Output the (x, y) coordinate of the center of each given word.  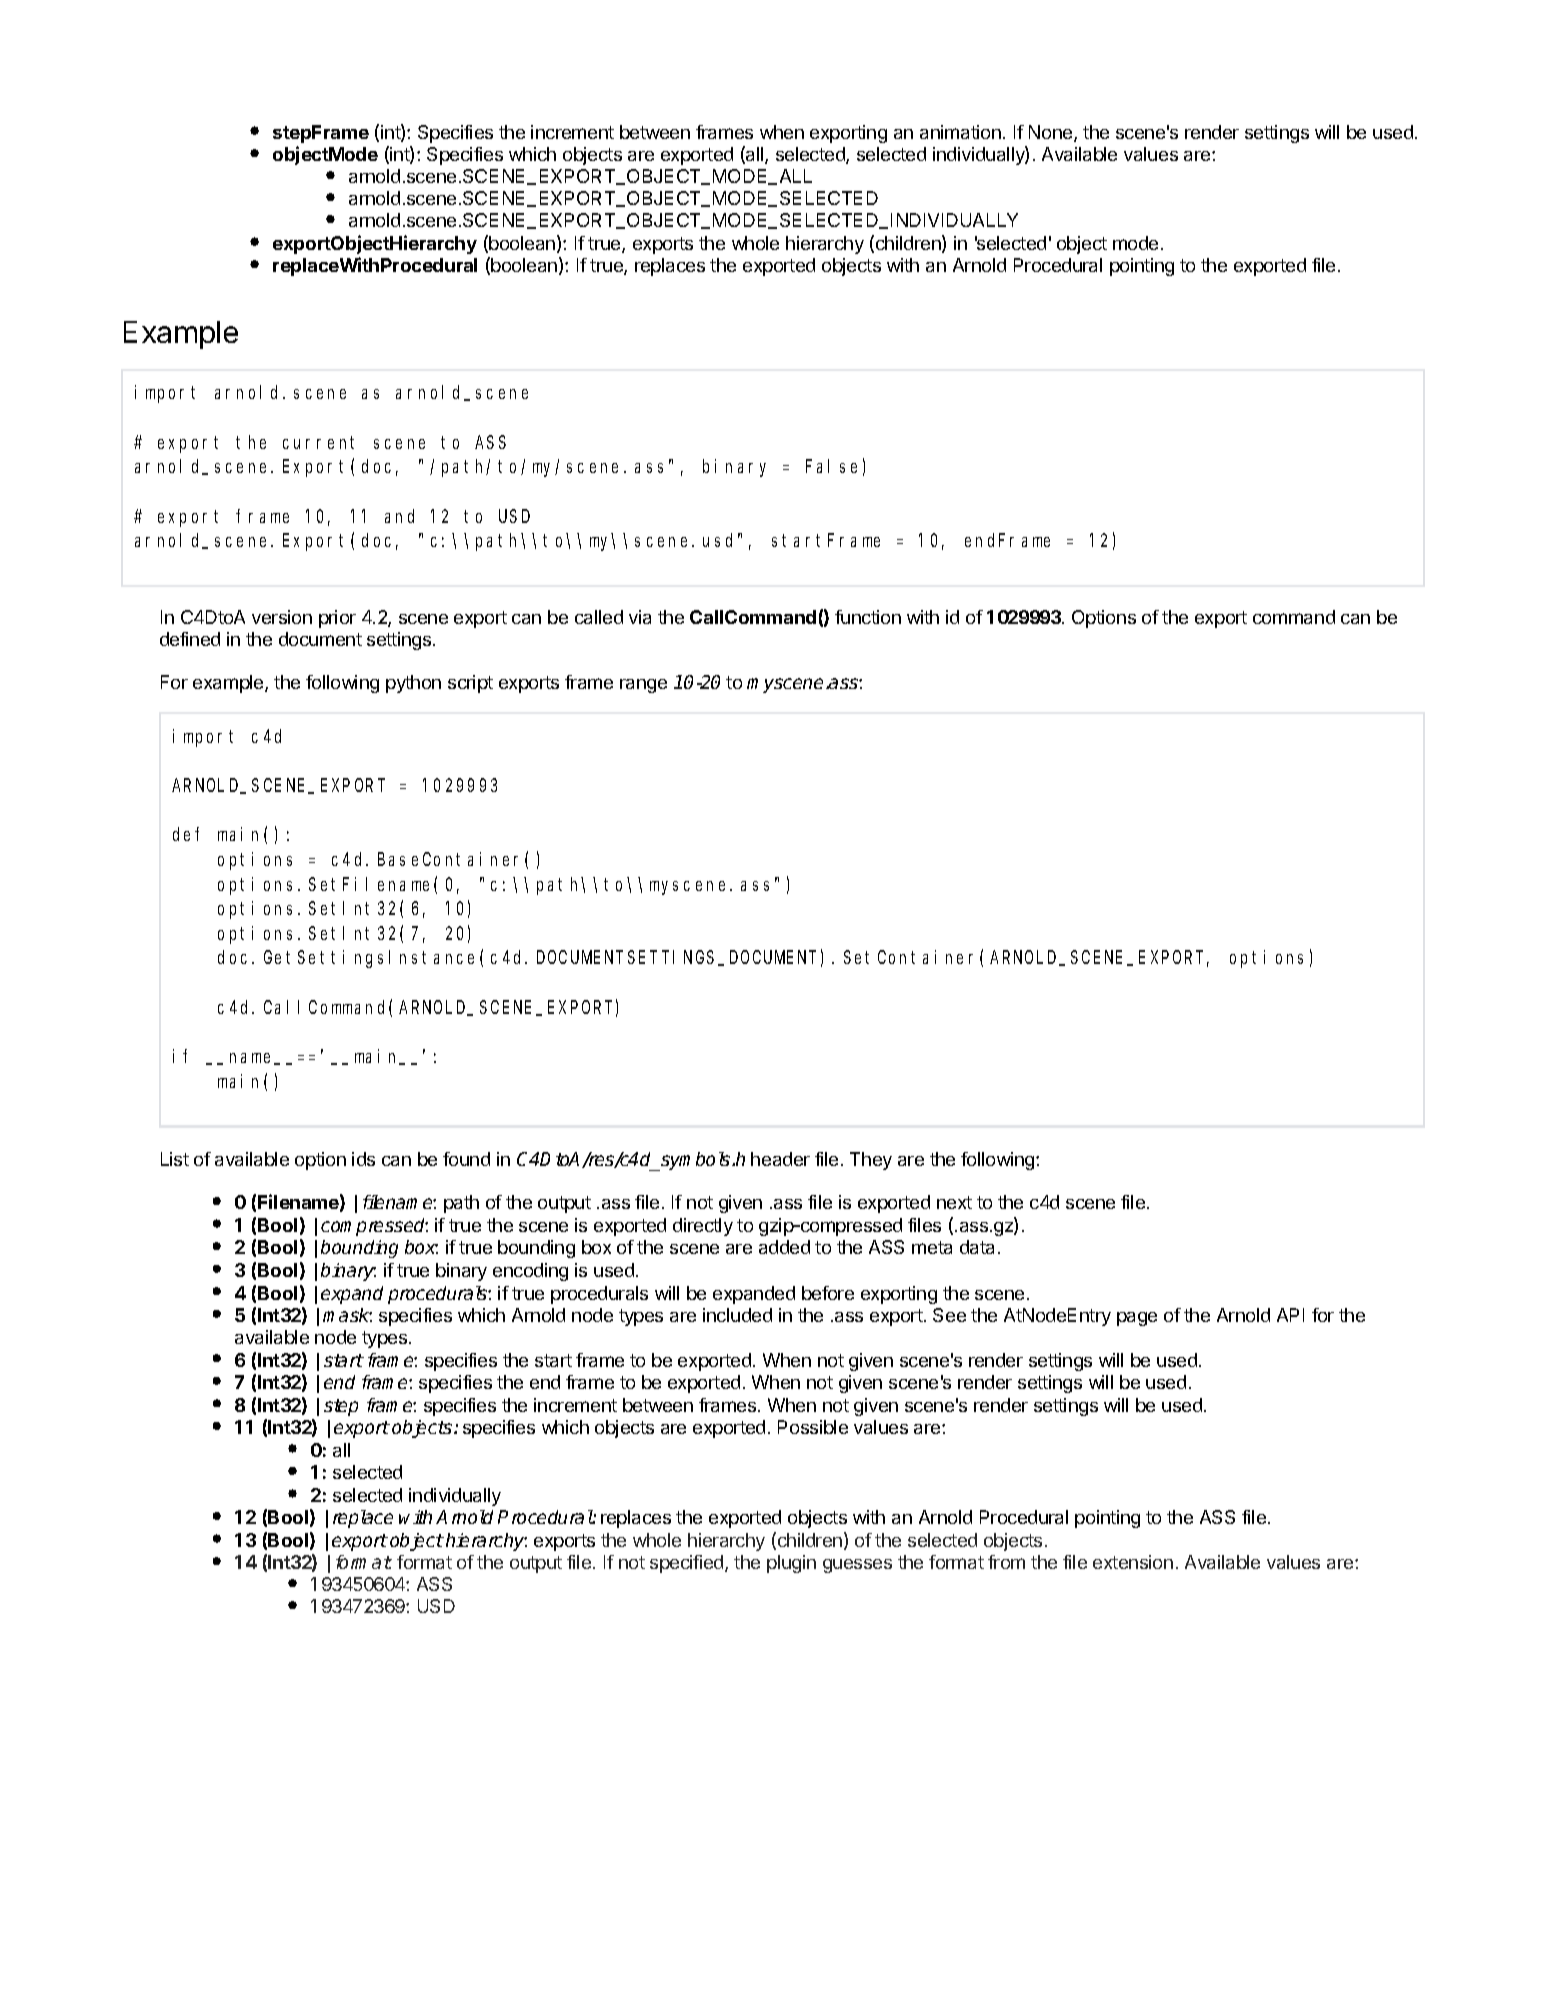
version (282, 617)
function (868, 617)
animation (960, 132)
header (780, 1159)
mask (347, 1315)
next (954, 1202)
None (1052, 133)
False (831, 466)
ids (363, 1159)
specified (688, 1564)
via (640, 617)
